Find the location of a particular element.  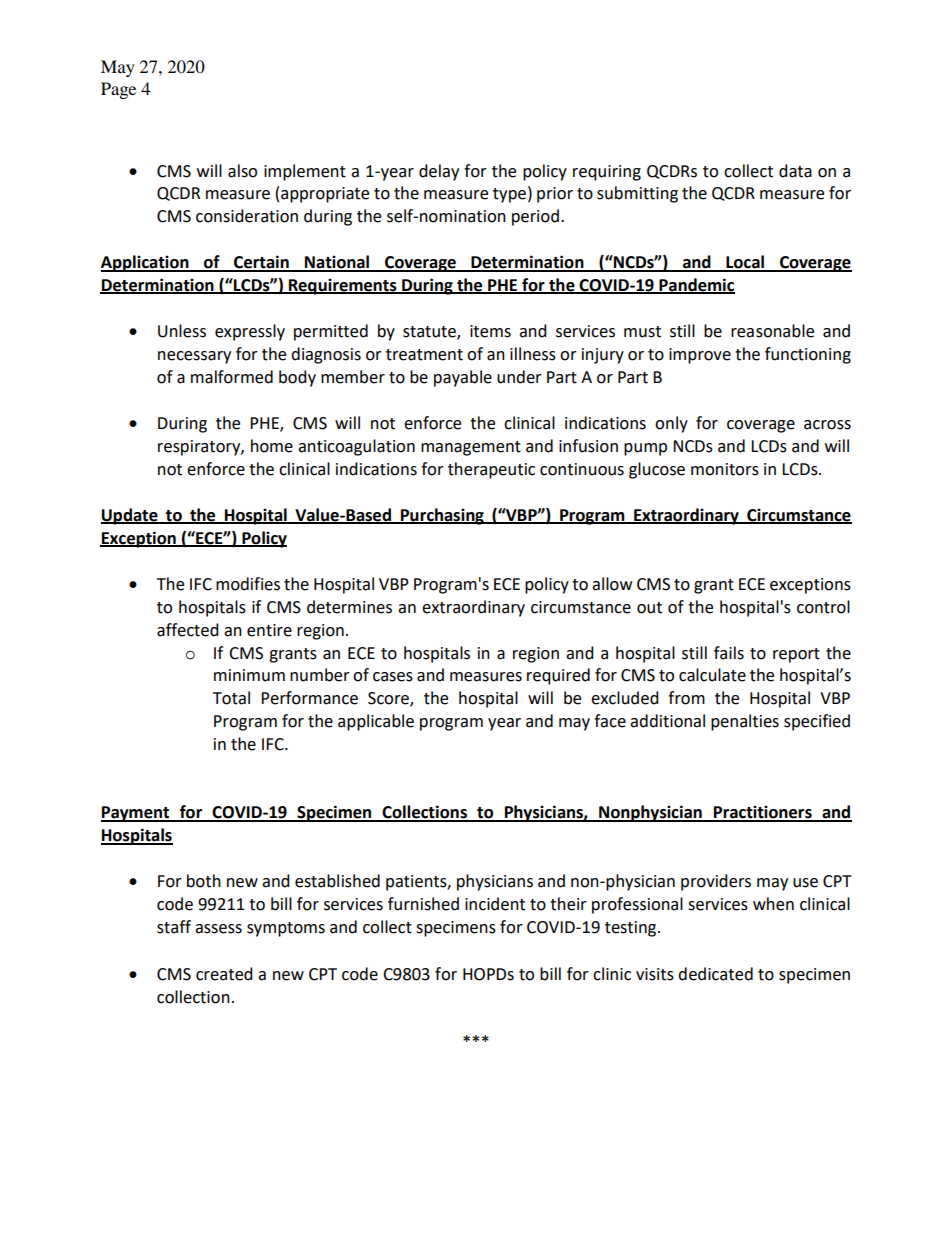

monitors is located at coordinates (725, 469).
